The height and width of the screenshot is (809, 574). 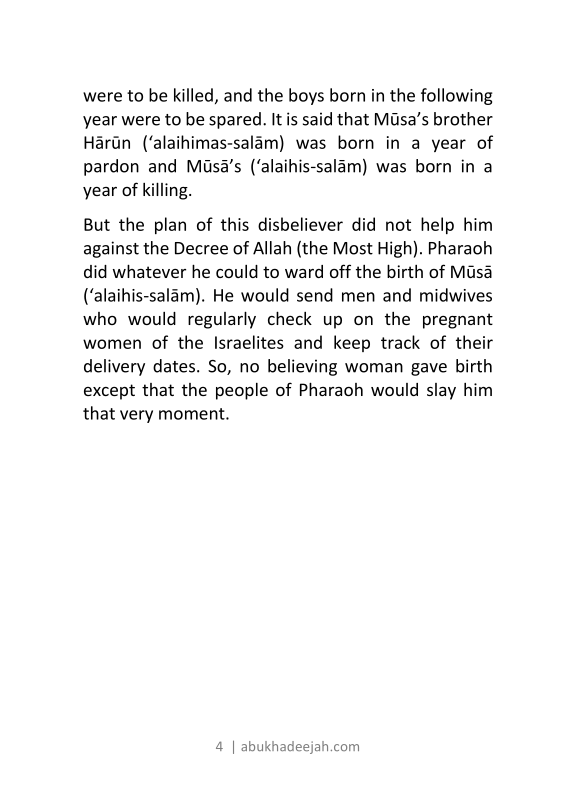 I want to click on High, so click(x=395, y=249).
